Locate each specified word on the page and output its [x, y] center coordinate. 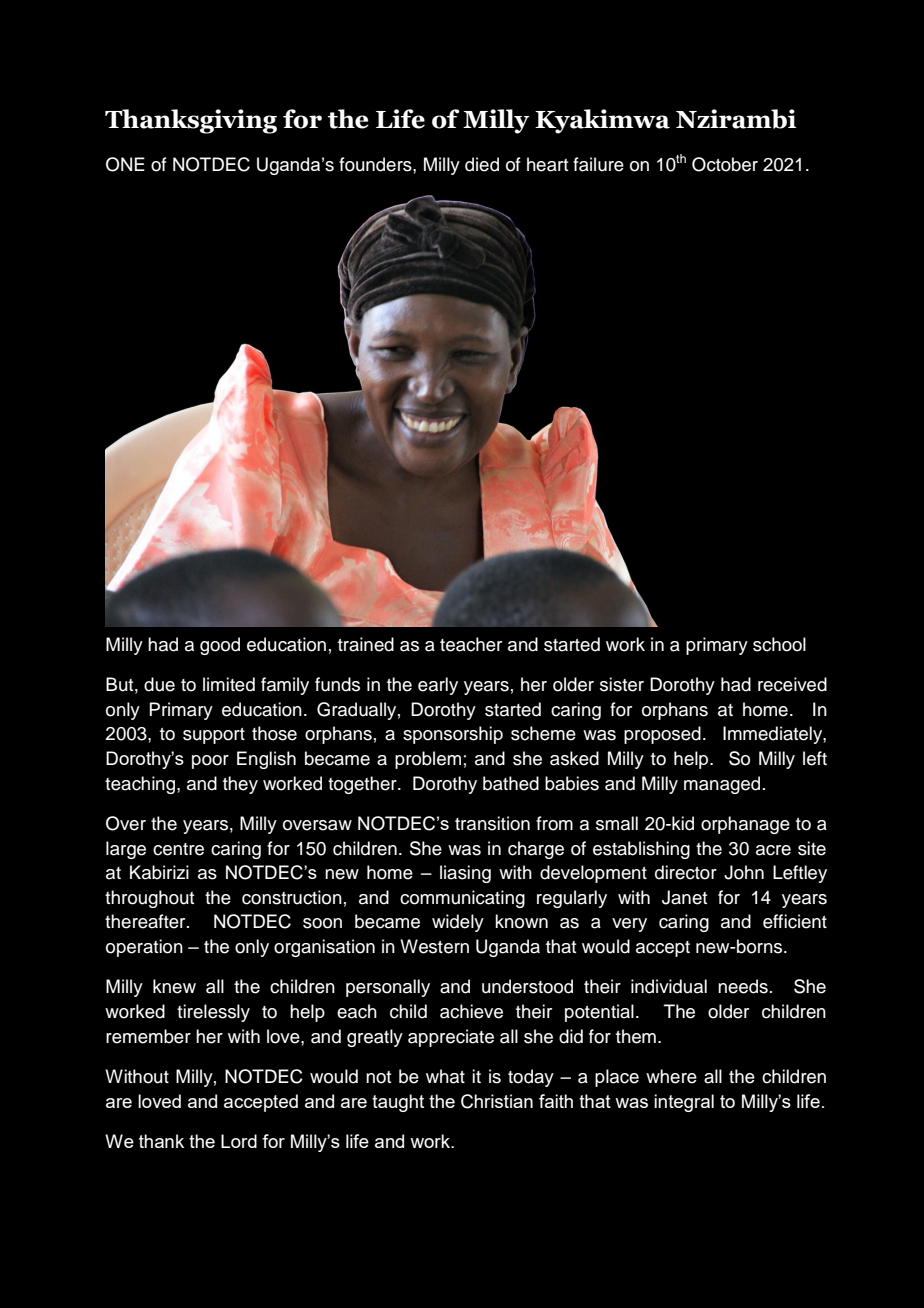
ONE [125, 164]
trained [366, 644]
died [482, 164]
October [725, 164]
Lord [239, 1141]
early [438, 686]
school [779, 644]
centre [178, 849]
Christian [497, 1101]
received [792, 684]
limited [229, 684]
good [220, 646]
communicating [462, 899]
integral [684, 1103]
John [744, 872]
